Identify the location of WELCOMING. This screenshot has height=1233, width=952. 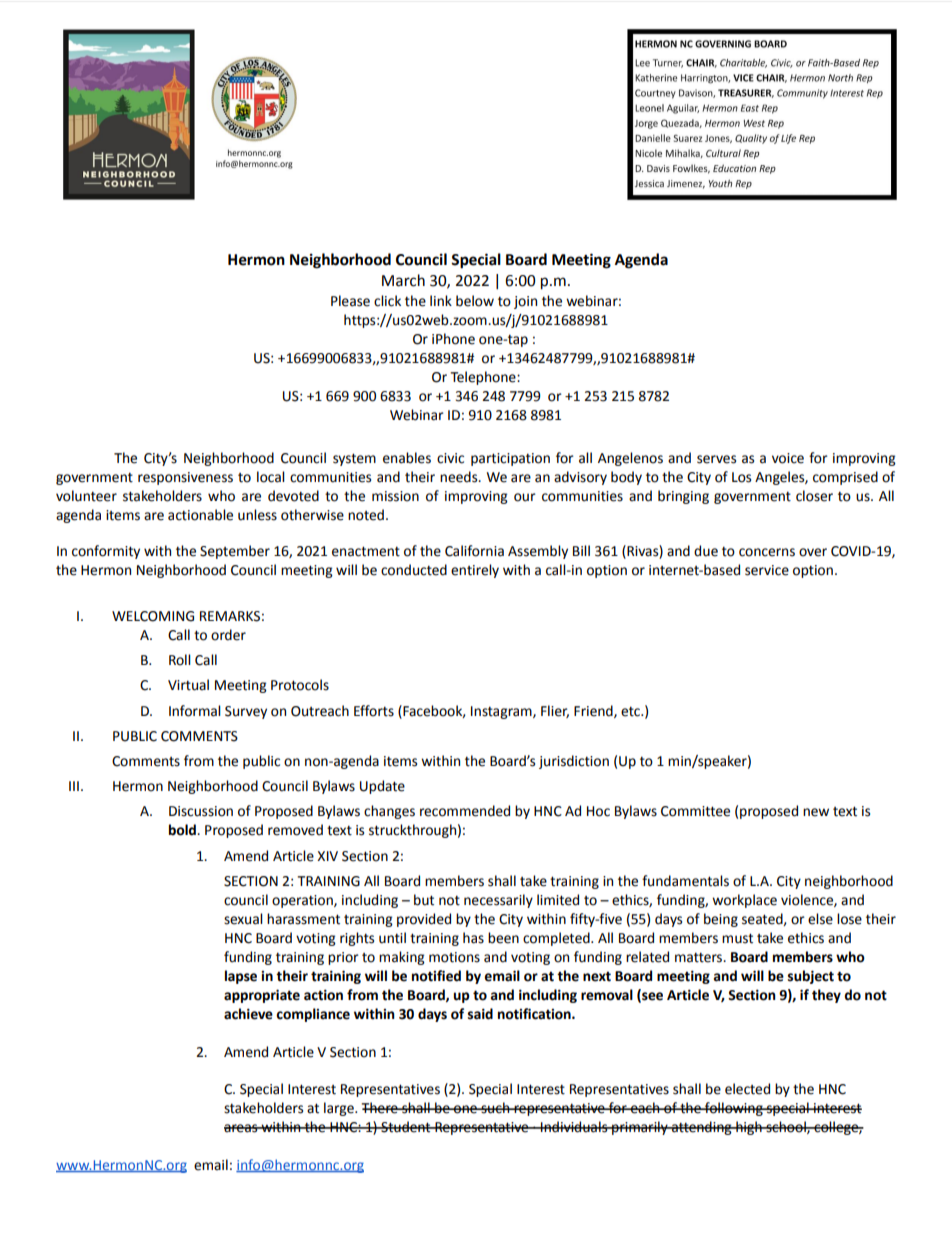
(153, 616).
